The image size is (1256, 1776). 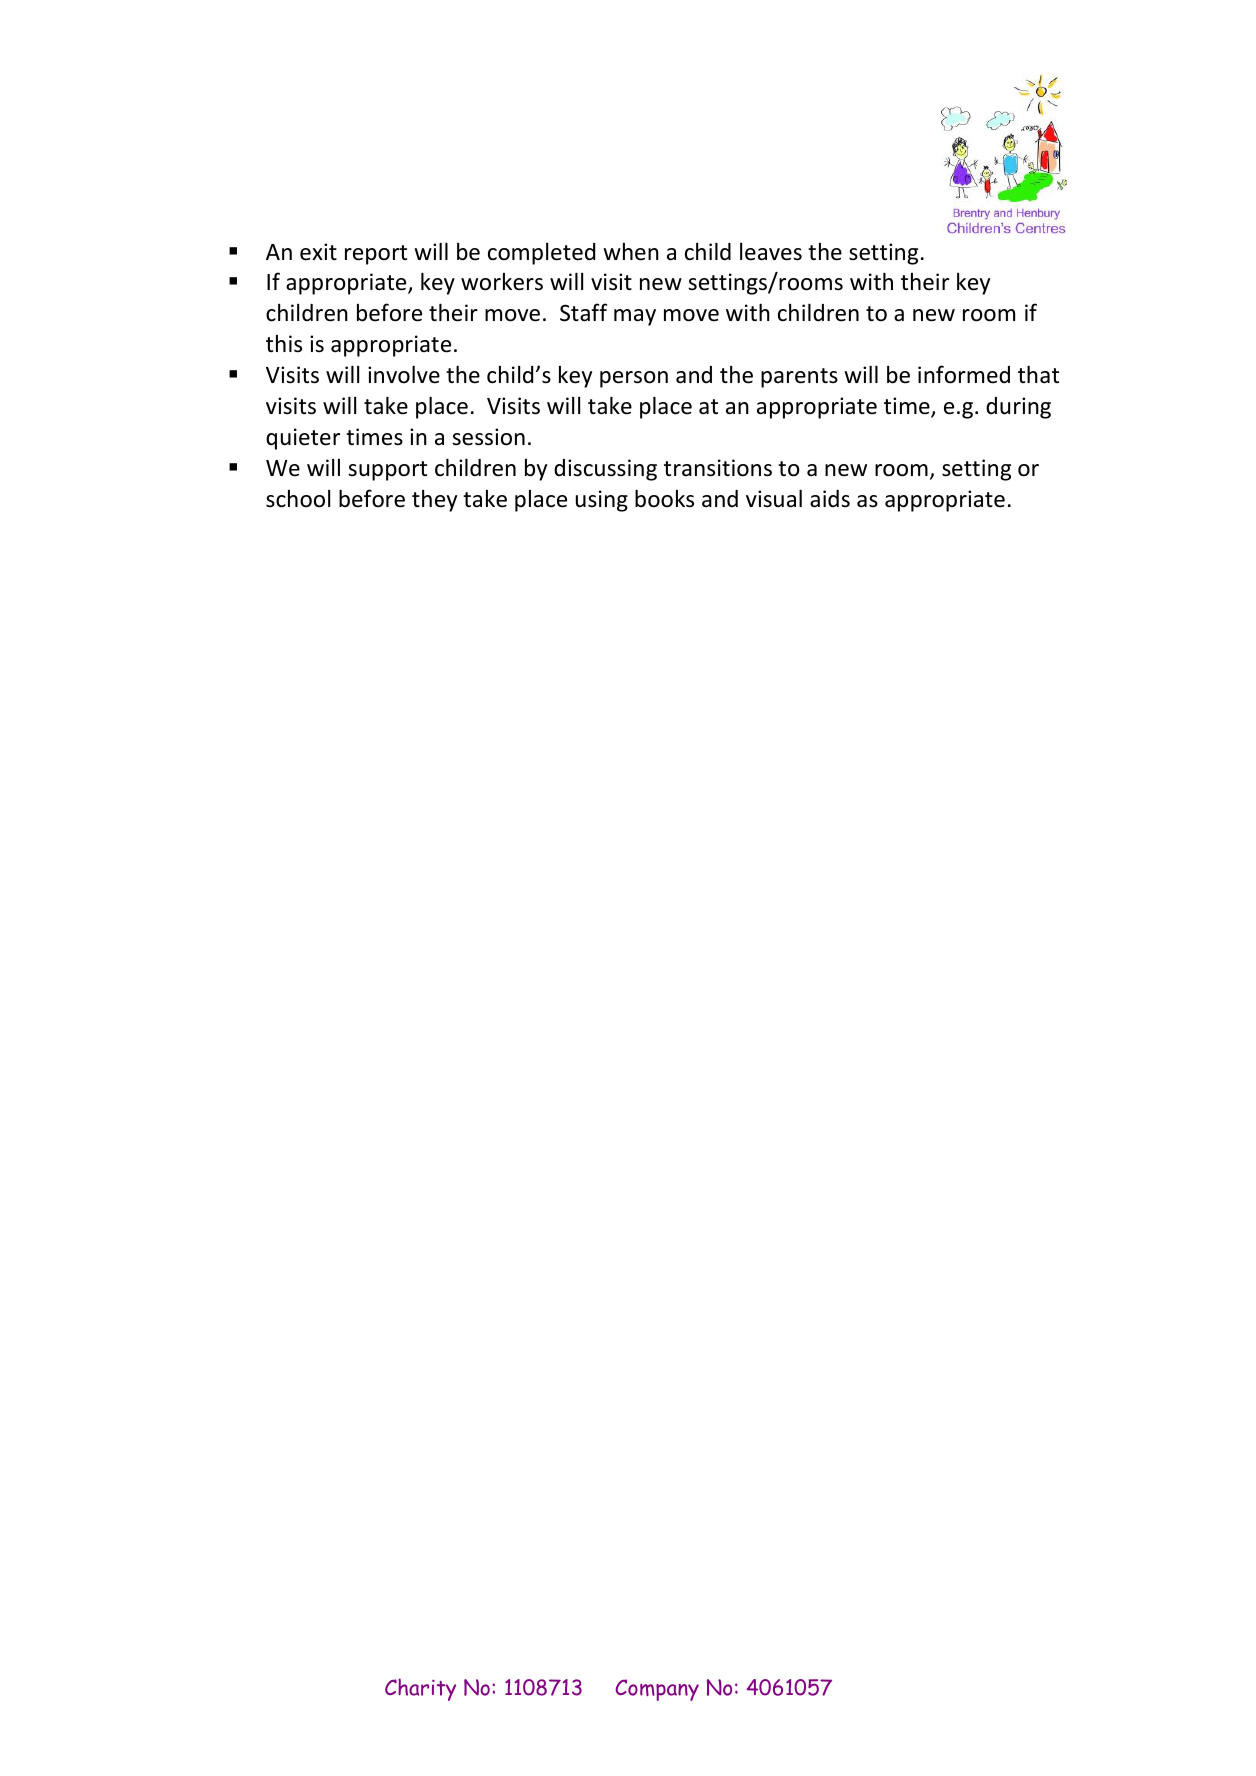 I want to click on Company, so click(x=657, y=1690).
